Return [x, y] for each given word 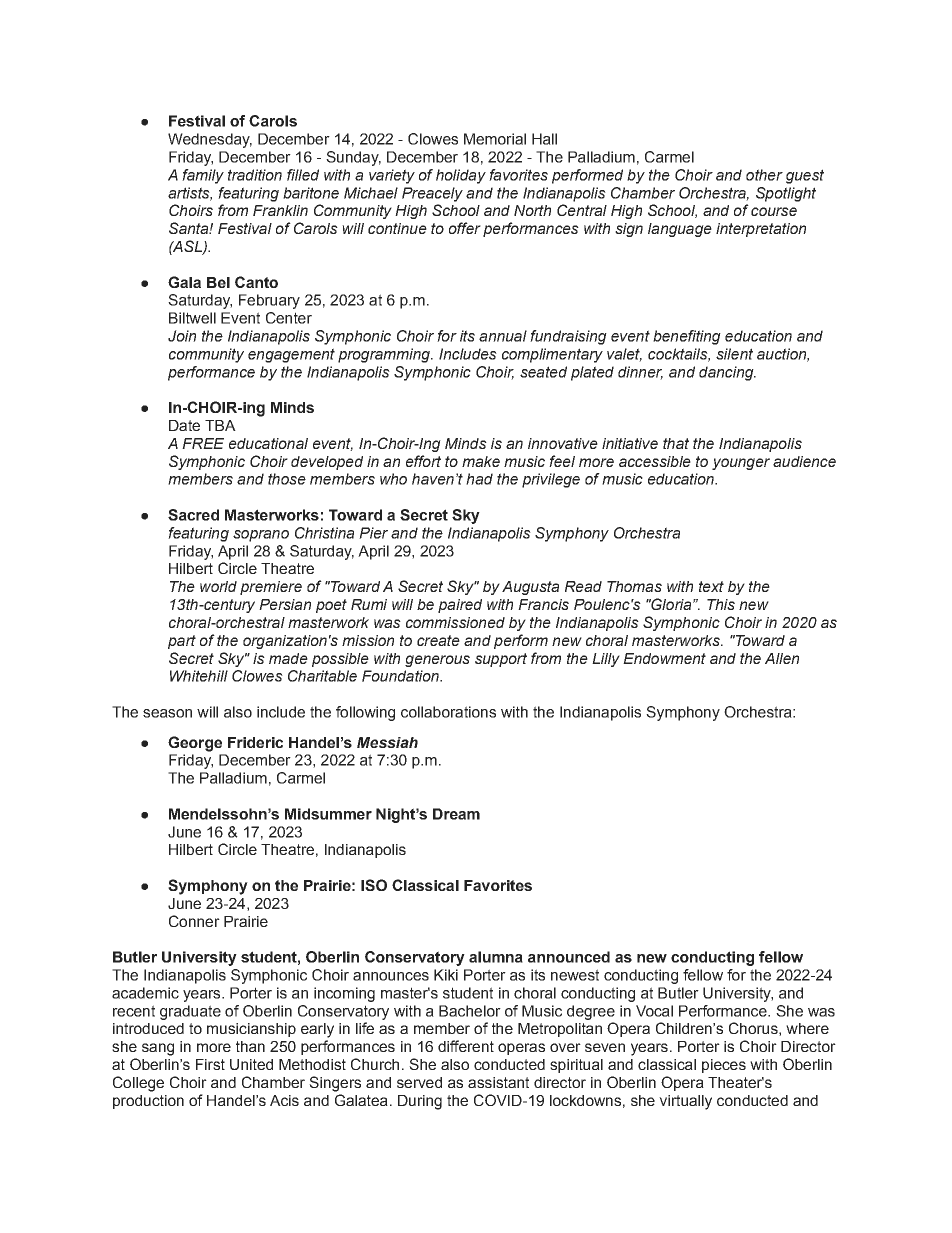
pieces [724, 1066]
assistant [498, 1082]
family [203, 176]
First [210, 1064]
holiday [461, 176]
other [764, 175]
